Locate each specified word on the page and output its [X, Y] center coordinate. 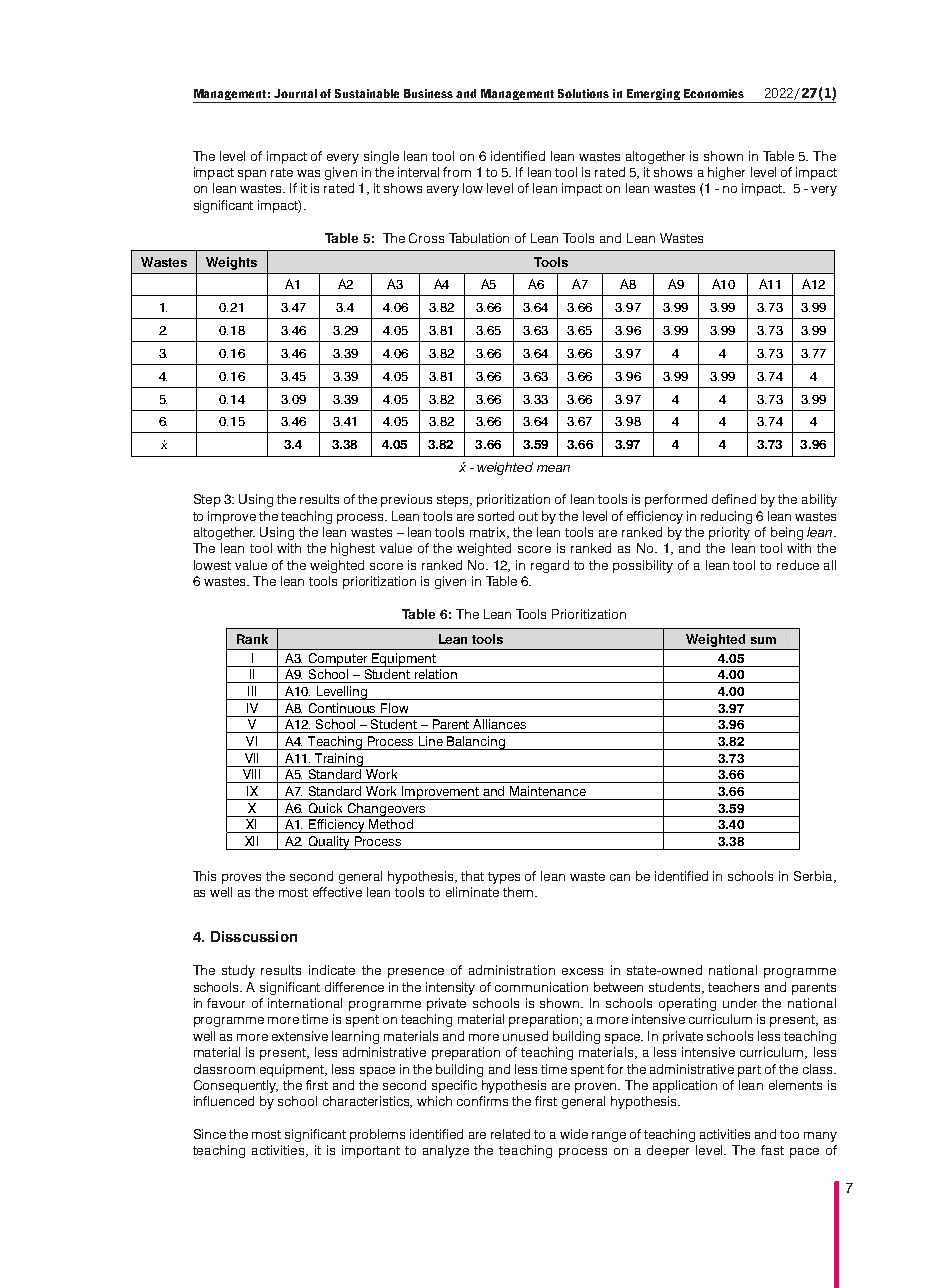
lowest [212, 565]
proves [241, 879]
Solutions [583, 93]
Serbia [814, 877]
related [510, 1134]
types [504, 878]
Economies [714, 93]
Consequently [236, 1086]
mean [553, 468]
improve [232, 517]
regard [550, 566]
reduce [798, 565]
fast [772, 1150]
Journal [295, 93]
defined [734, 499]
